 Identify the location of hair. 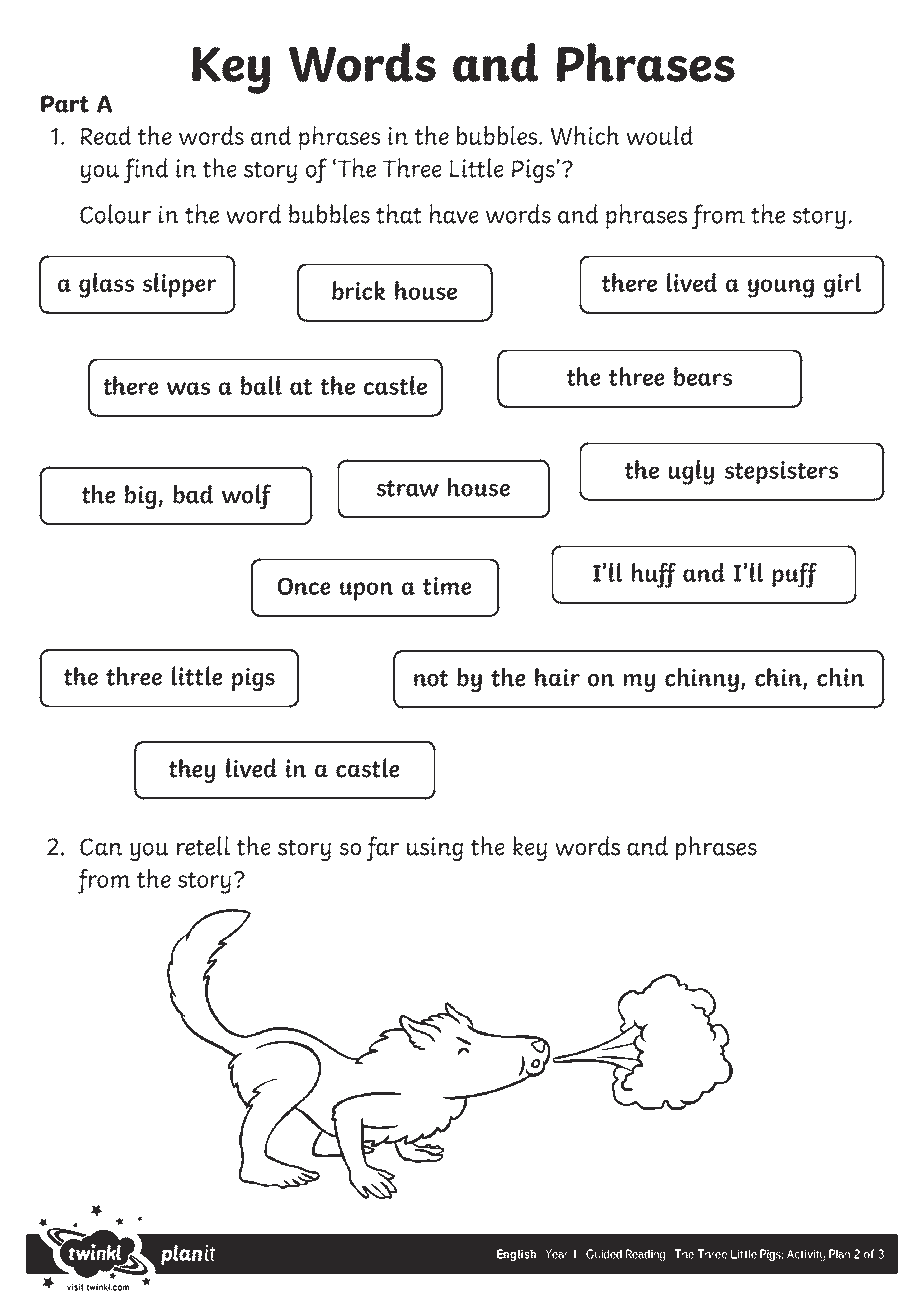
(557, 677).
